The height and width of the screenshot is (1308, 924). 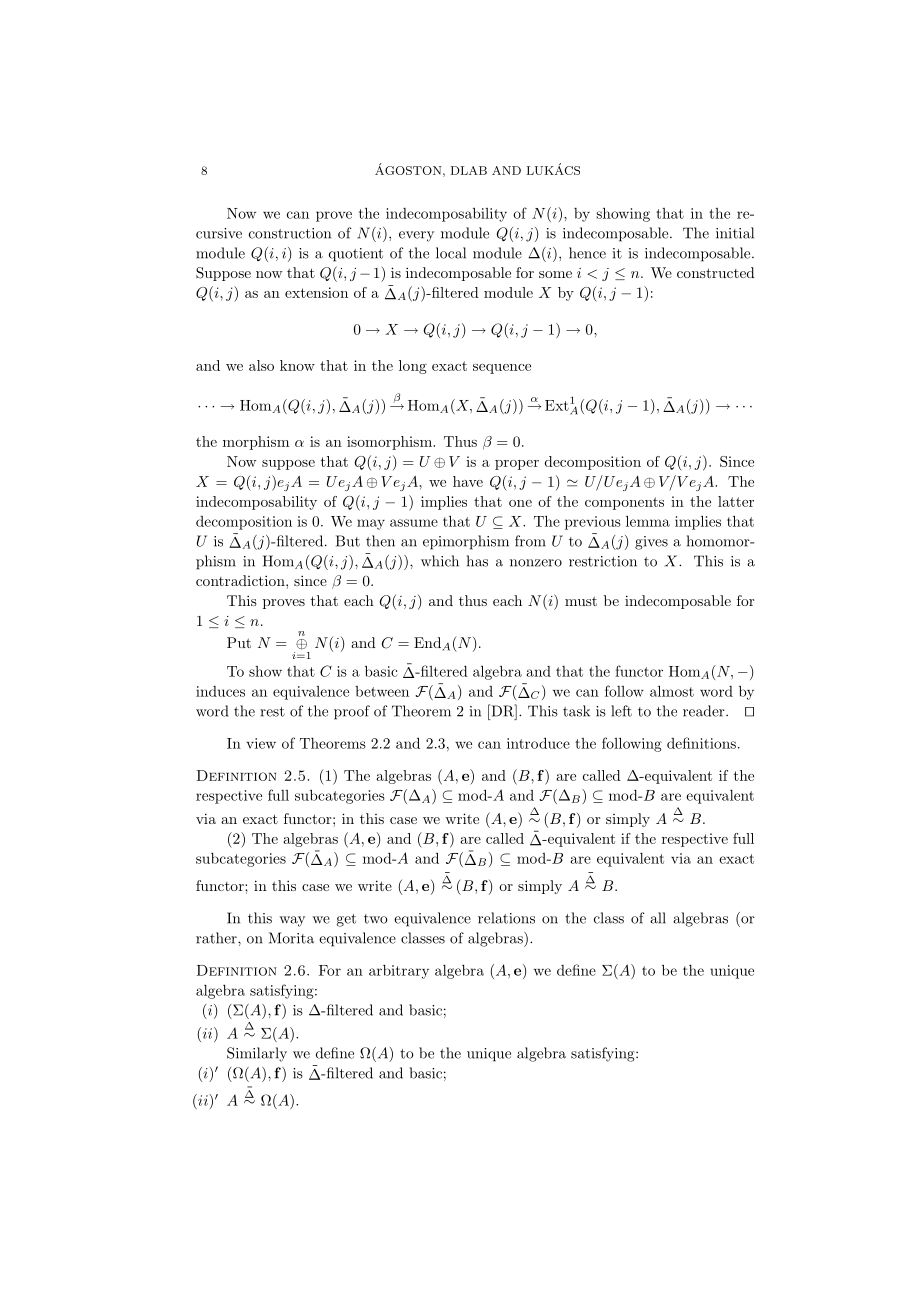 What do you see at coordinates (716, 272) in the screenshot?
I see `constructed` at bounding box center [716, 272].
